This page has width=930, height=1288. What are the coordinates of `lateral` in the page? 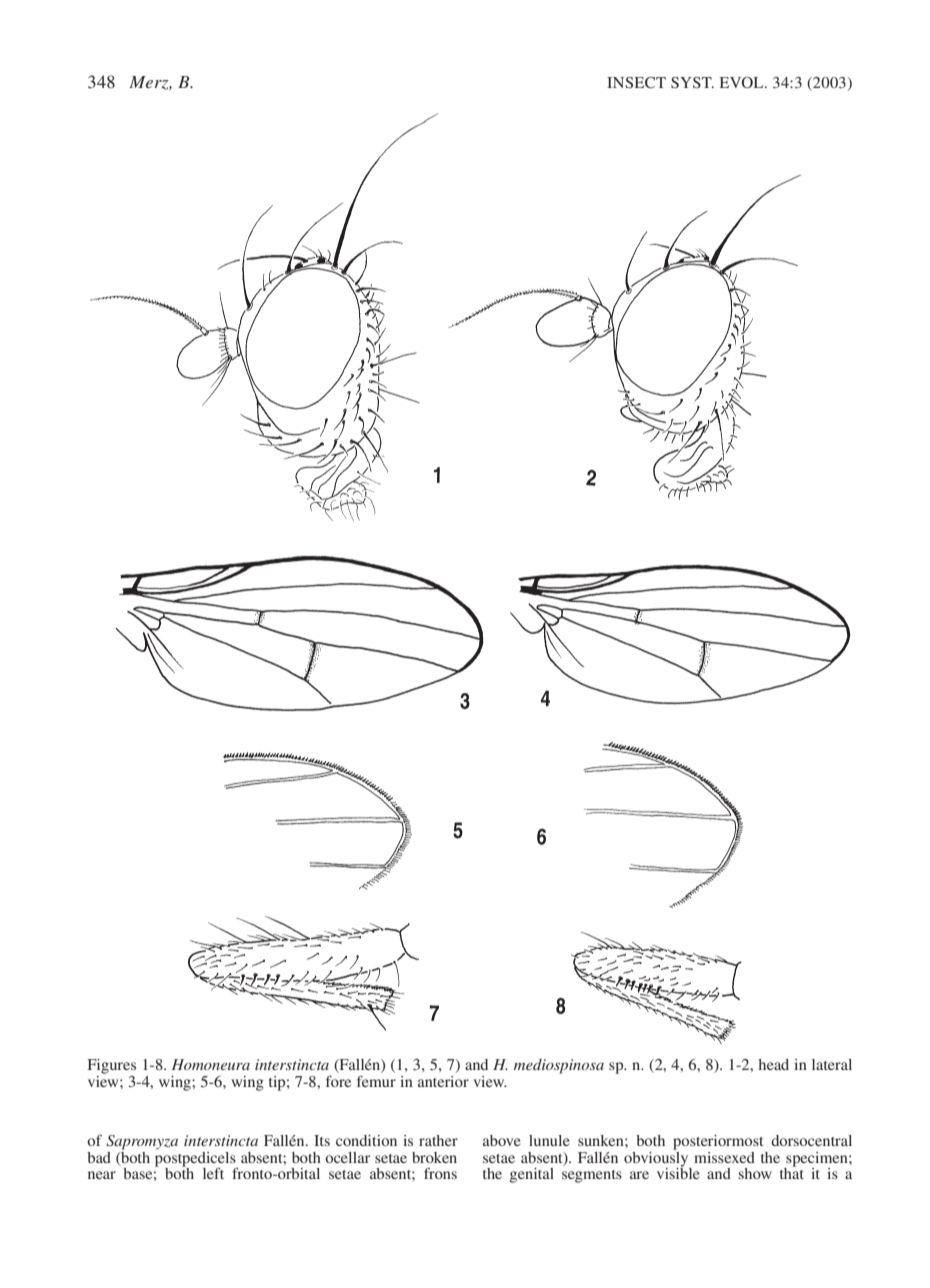 It's located at (832, 1064).
